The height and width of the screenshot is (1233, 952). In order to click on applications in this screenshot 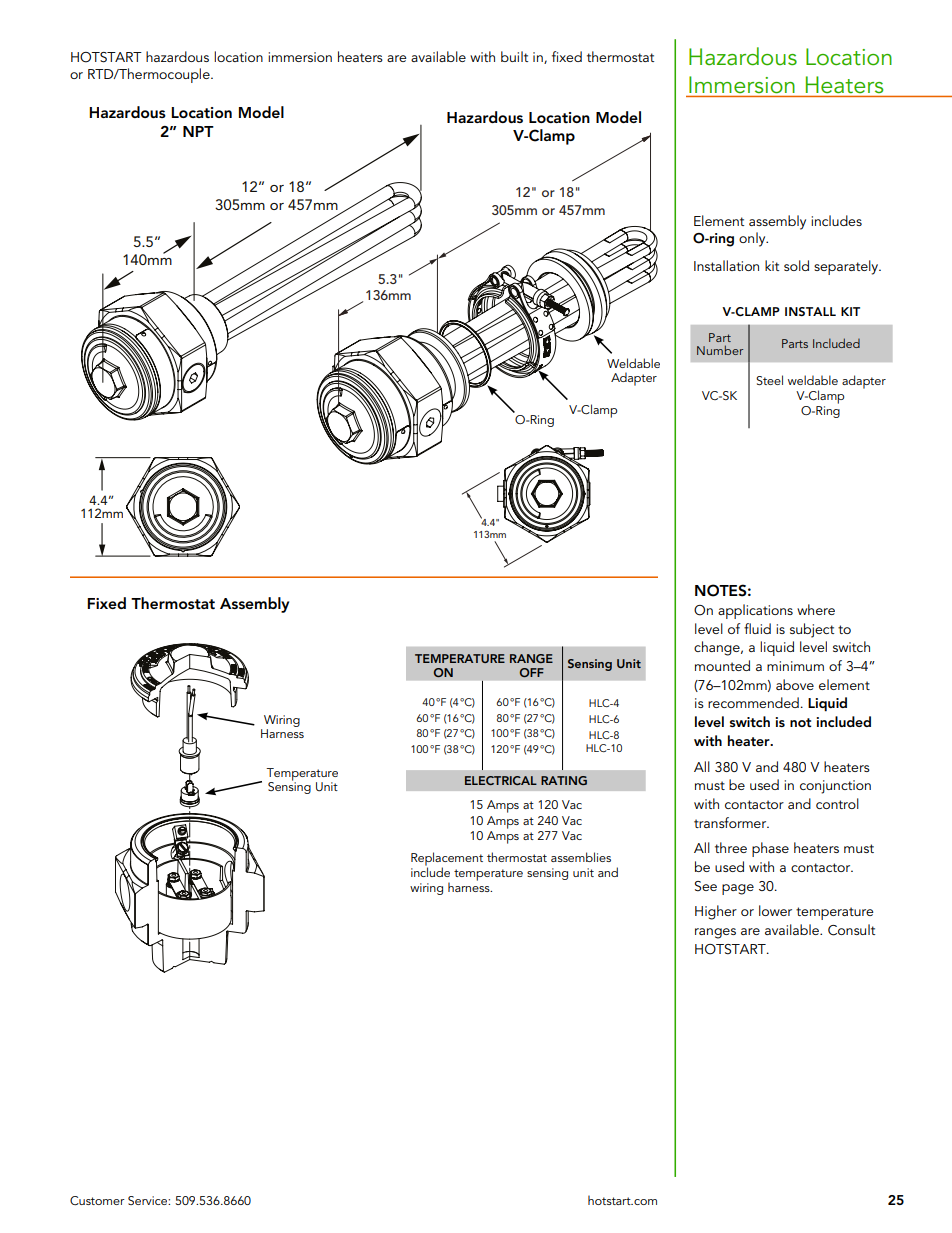, I will do `click(755, 611)`.
